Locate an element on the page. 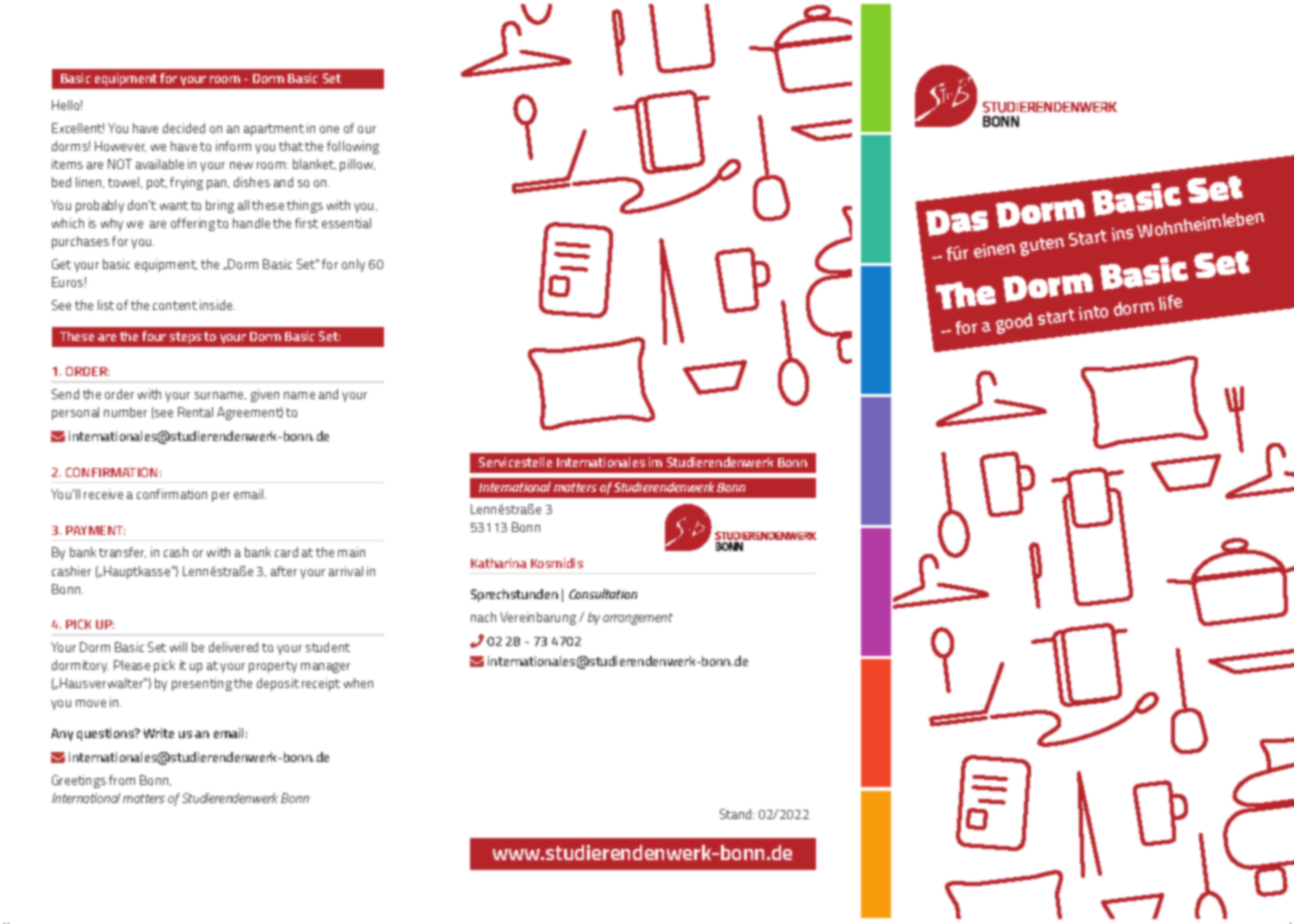 This document has height=924, width=1294. given is located at coordinates (265, 395).
